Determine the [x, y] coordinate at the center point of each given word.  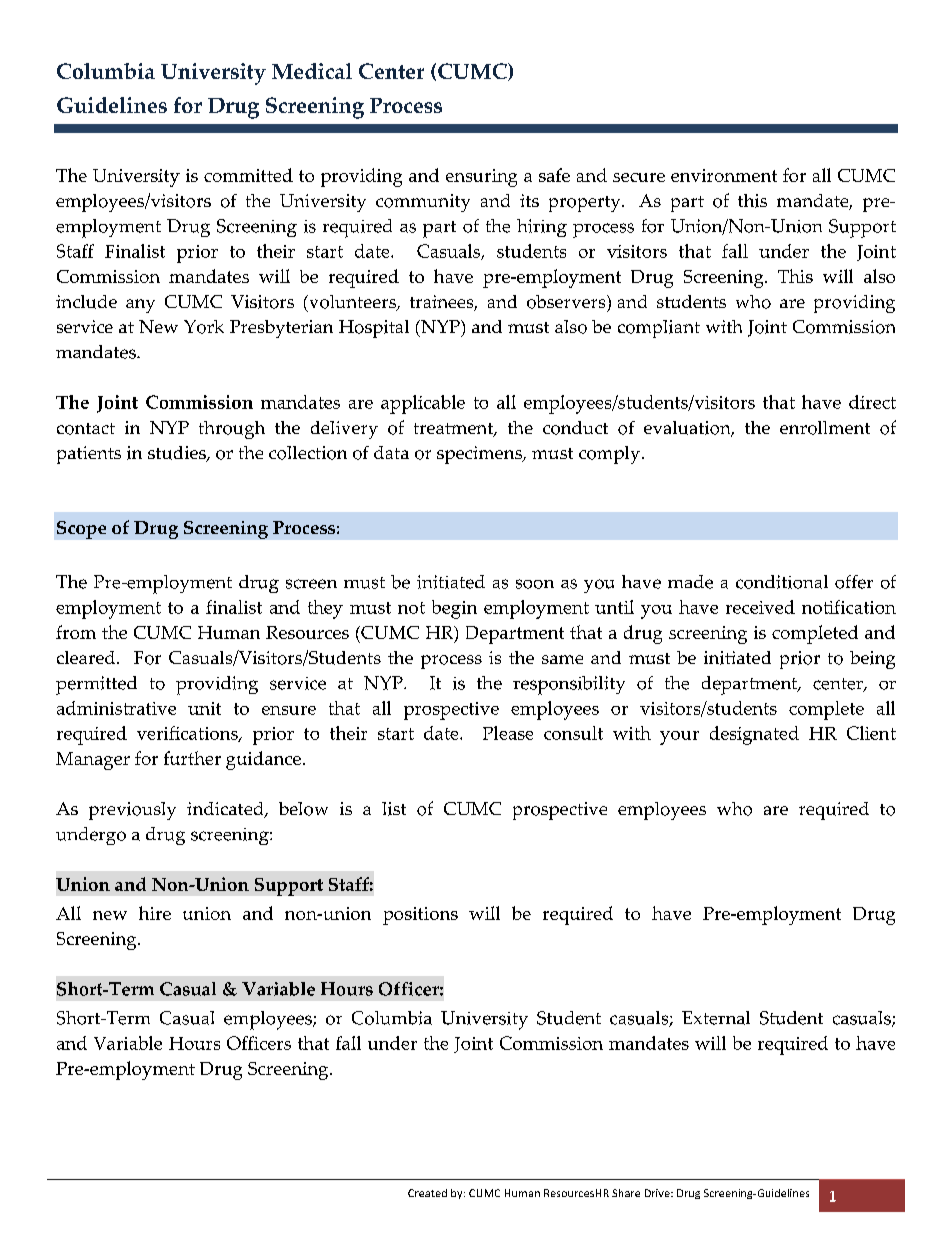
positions [420, 916]
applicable [423, 404]
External [716, 1018]
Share [626, 1193]
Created [427, 1193]
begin [454, 609]
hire [155, 913]
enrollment [825, 428]
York [204, 327]
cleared [87, 657]
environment [724, 175]
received [760, 607]
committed [248, 175]
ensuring [481, 178]
